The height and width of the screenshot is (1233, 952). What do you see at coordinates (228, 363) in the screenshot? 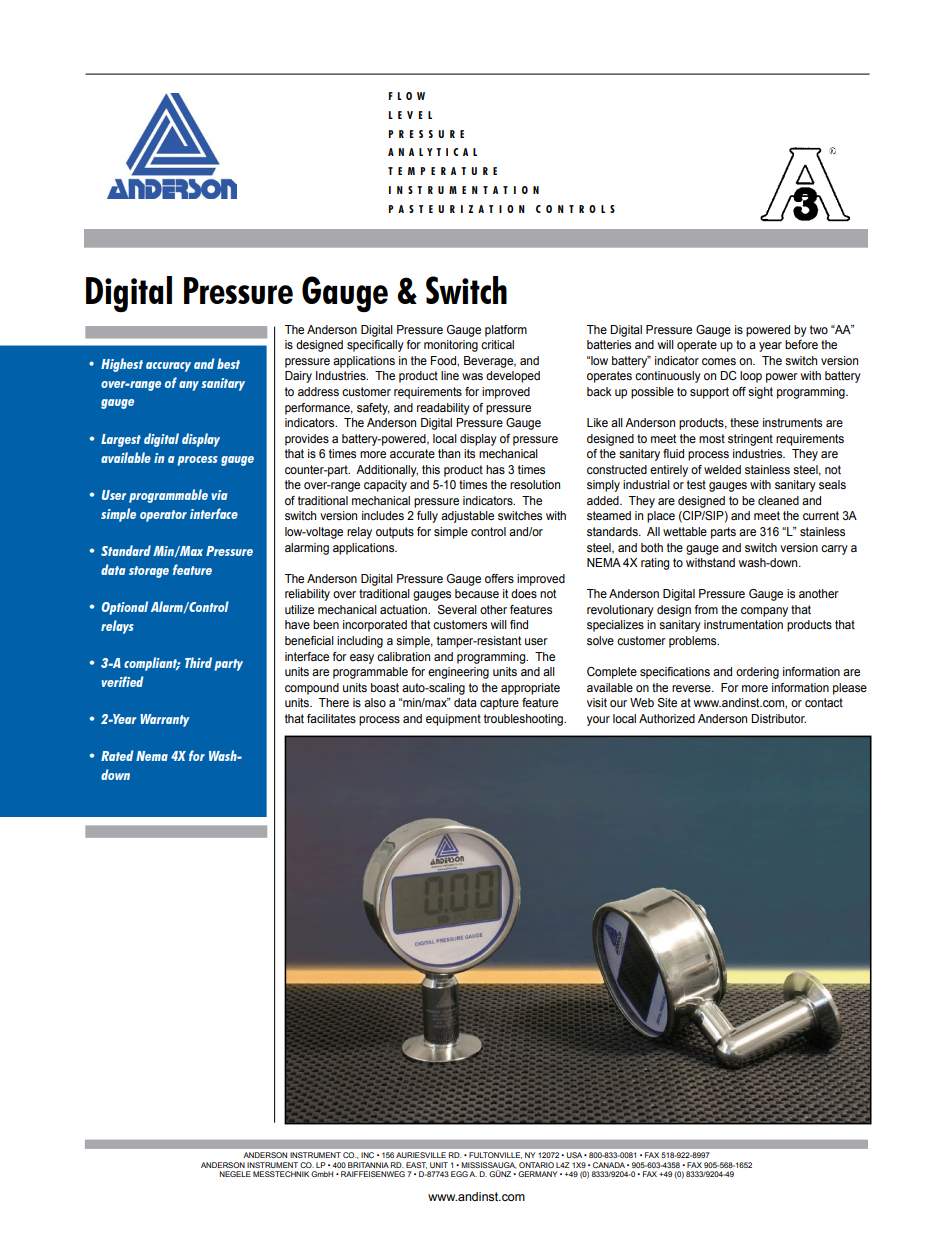
I see `best` at bounding box center [228, 363].
